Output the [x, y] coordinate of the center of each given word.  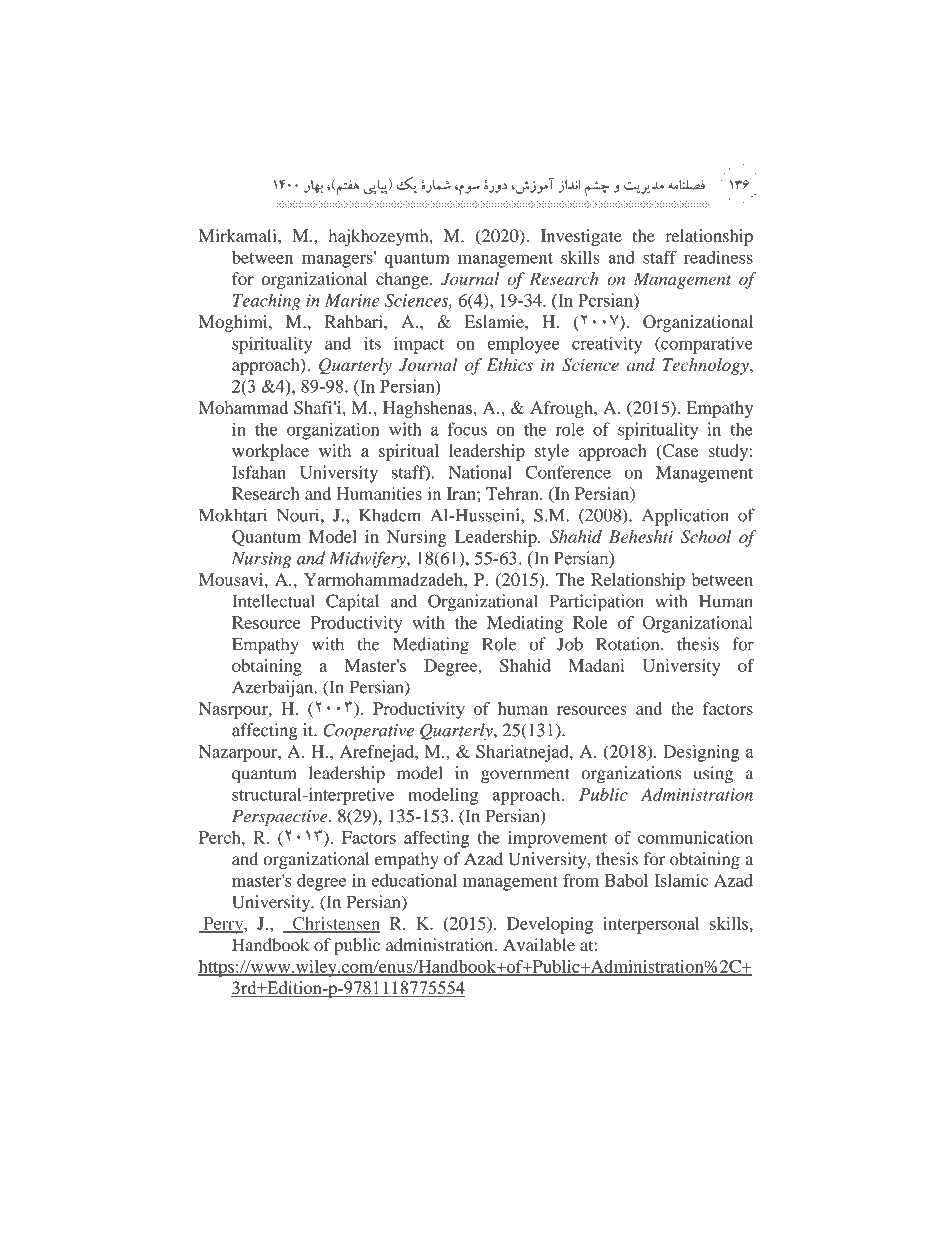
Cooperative [368, 731]
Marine [352, 300]
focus [467, 429]
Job [570, 644]
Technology [707, 366]
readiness [718, 257]
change [403, 280]
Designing [701, 753]
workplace [270, 452]
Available [539, 945]
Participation [597, 603]
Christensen [335, 924]
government [525, 776]
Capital [352, 603]
